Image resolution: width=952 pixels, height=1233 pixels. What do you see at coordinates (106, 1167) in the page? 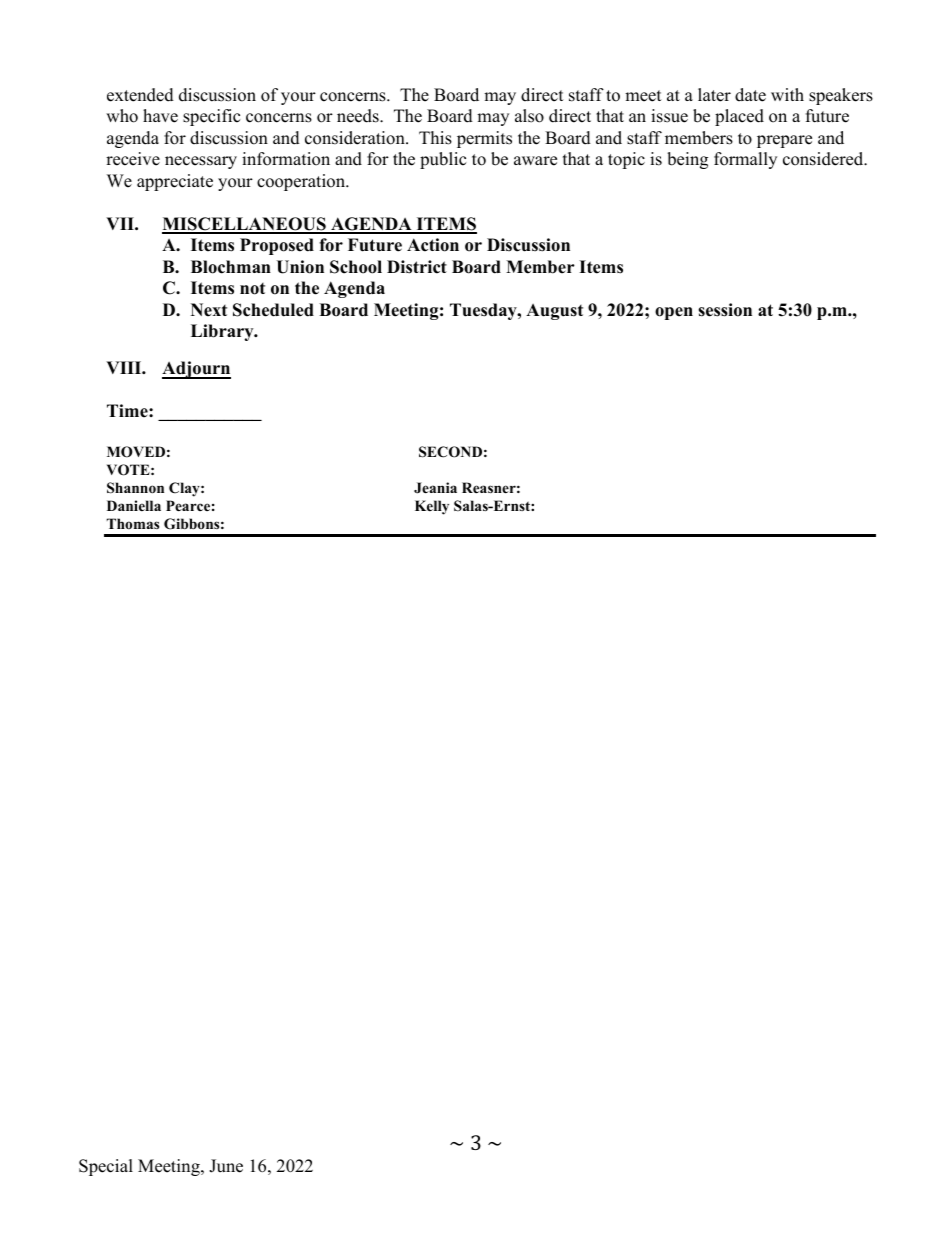
I see `Special` at bounding box center [106, 1167].
